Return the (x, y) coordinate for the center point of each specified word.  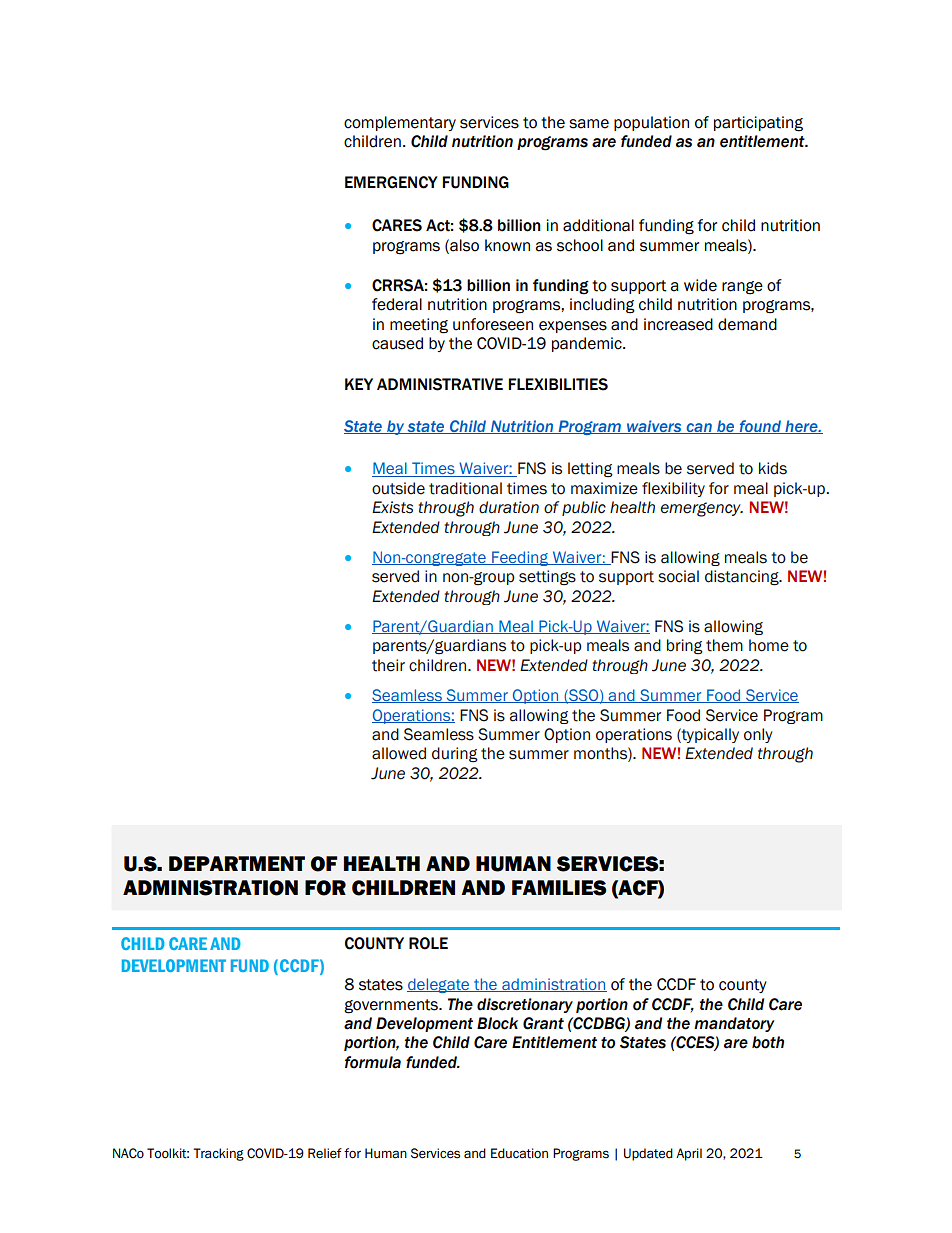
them (724, 645)
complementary (400, 123)
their (388, 665)
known (507, 245)
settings (547, 578)
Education (519, 1153)
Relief (325, 1153)
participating (758, 124)
